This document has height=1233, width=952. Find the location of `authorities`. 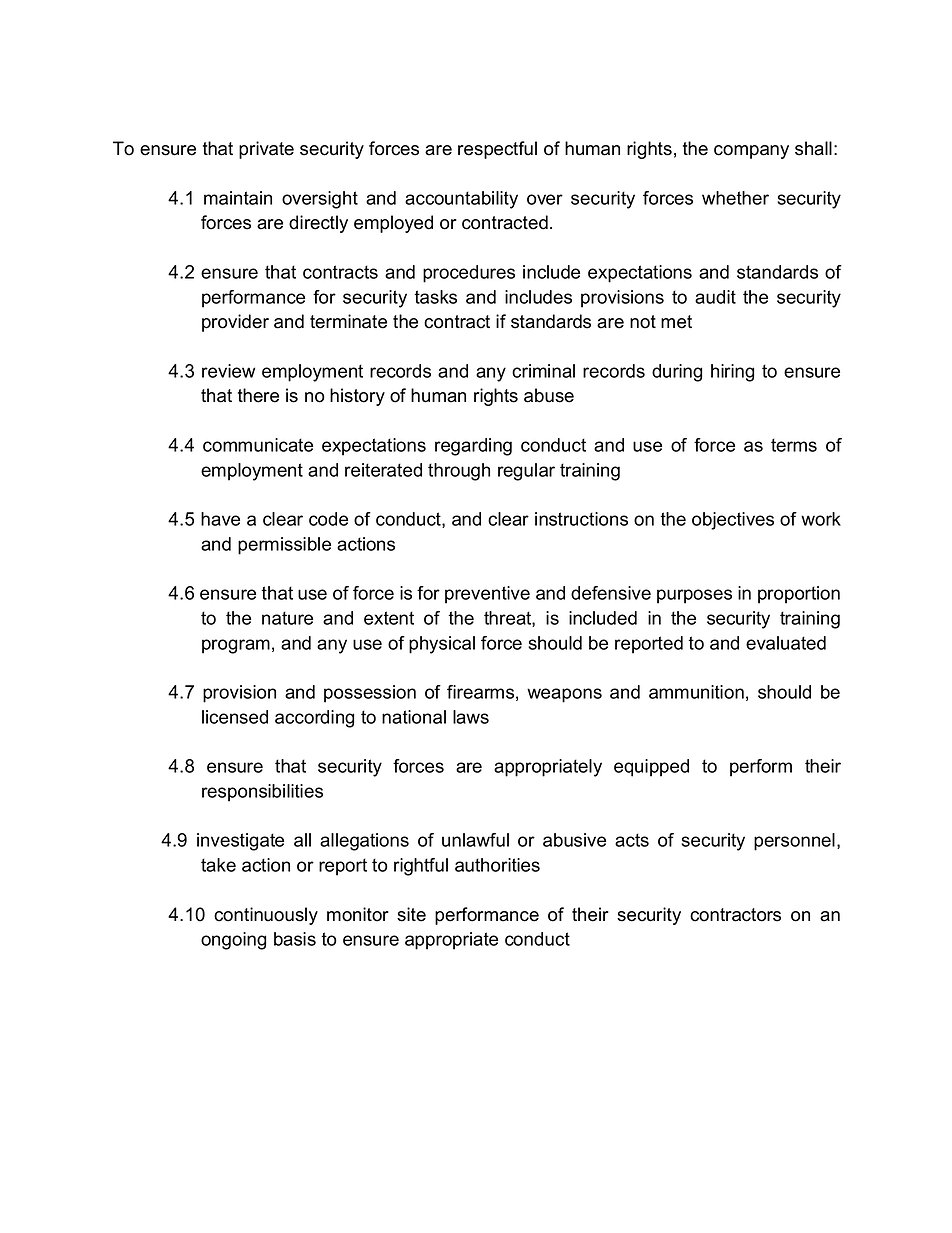

authorities is located at coordinates (497, 865).
